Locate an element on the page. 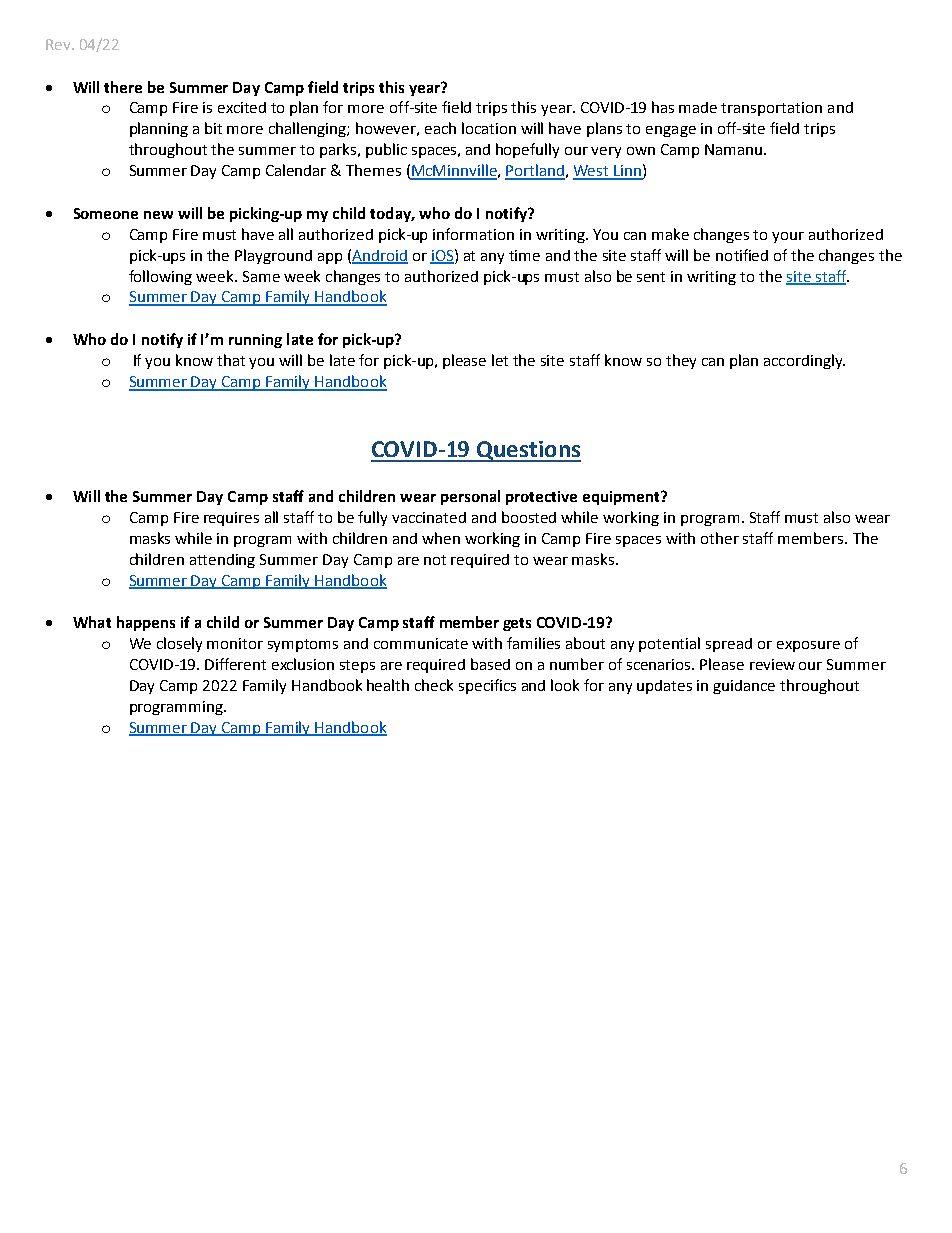 The image size is (952, 1233). following is located at coordinates (160, 277).
